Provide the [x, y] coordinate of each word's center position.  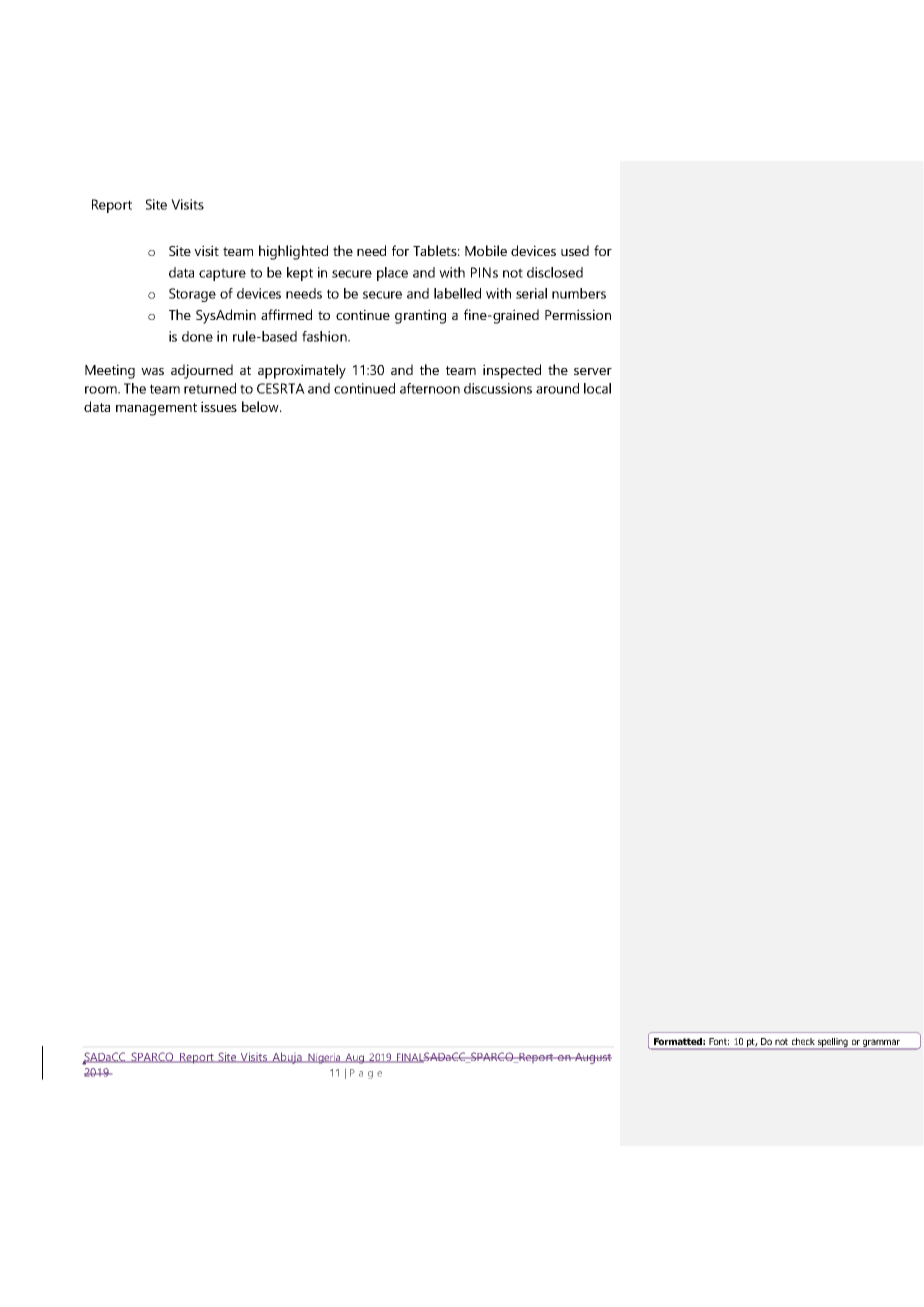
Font [719, 1041]
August [592, 1058]
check [803, 1041]
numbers [579, 293]
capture [222, 274]
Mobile [486, 250]
